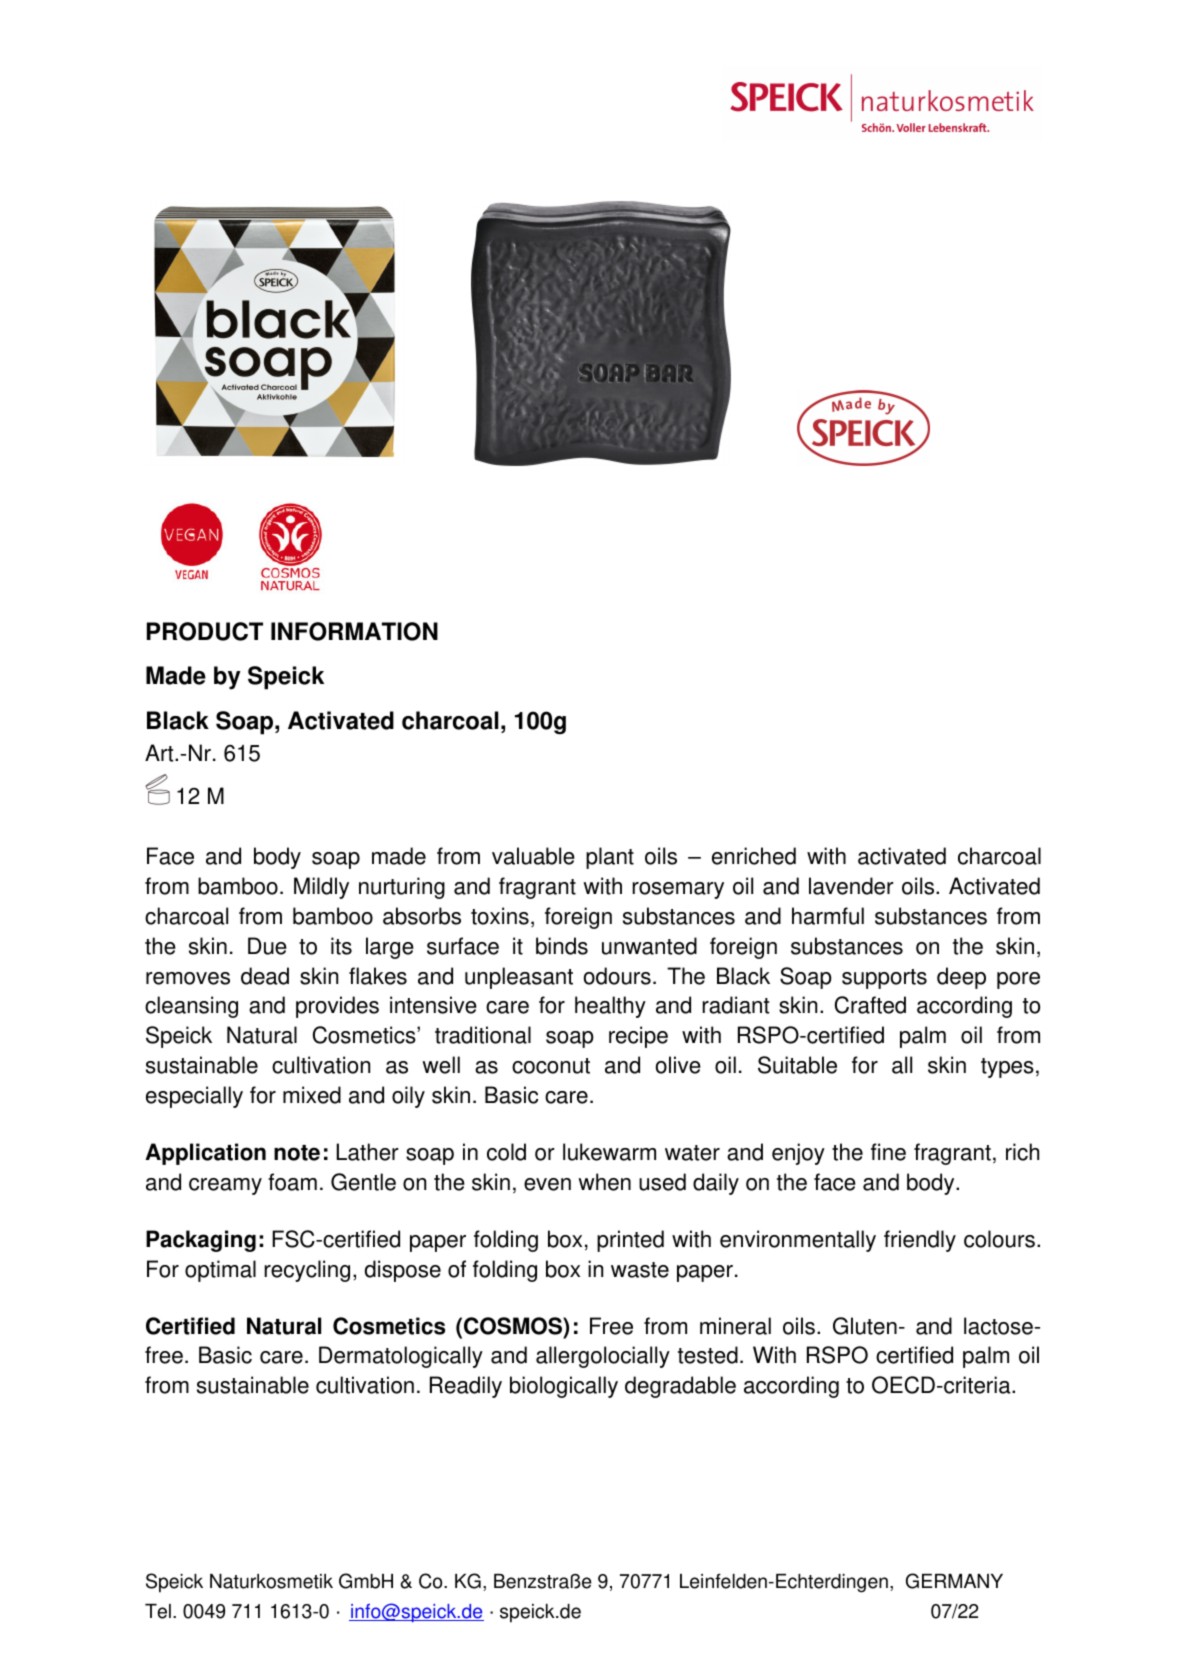 This page has width=1187, height=1679. I want to click on degradable, so click(680, 1387).
